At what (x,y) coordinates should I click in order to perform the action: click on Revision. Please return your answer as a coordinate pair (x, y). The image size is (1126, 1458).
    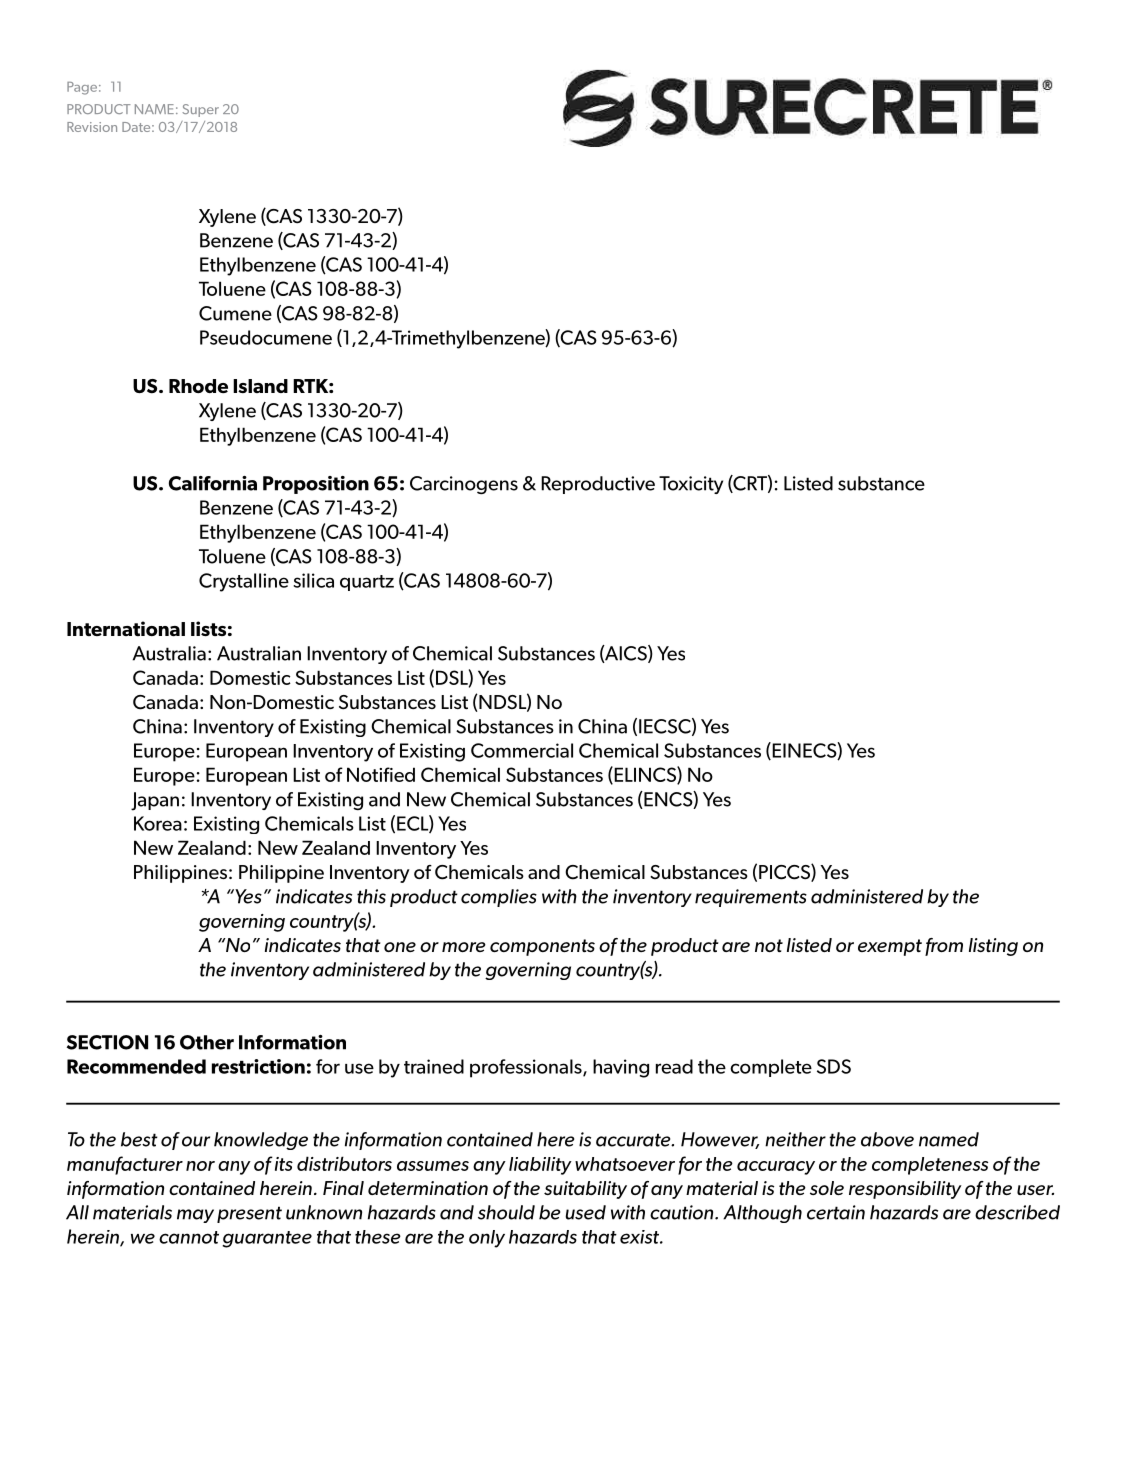
    Looking at the image, I should click on (92, 127).
